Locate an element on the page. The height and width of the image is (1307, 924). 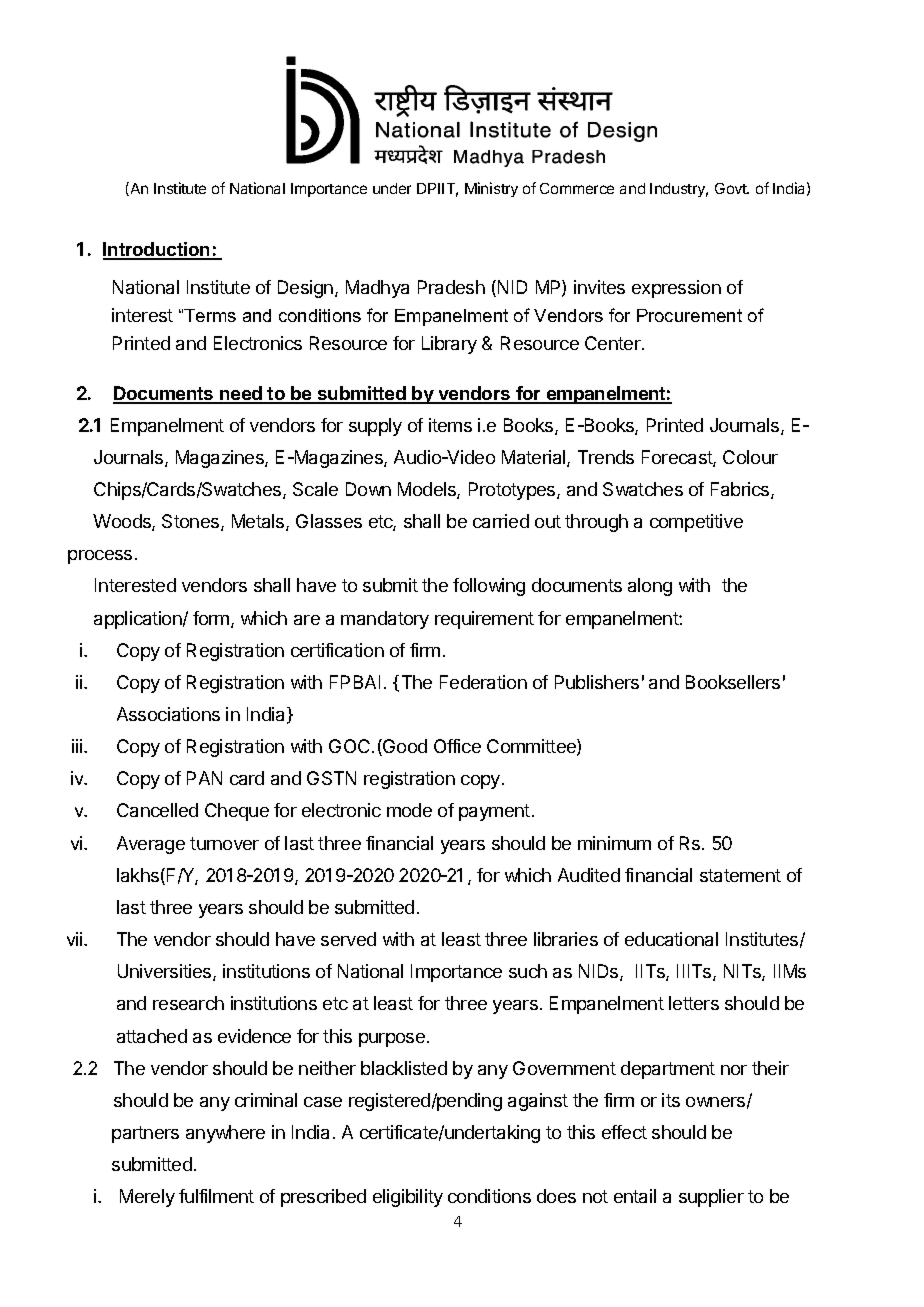
Average is located at coordinates (151, 845).
